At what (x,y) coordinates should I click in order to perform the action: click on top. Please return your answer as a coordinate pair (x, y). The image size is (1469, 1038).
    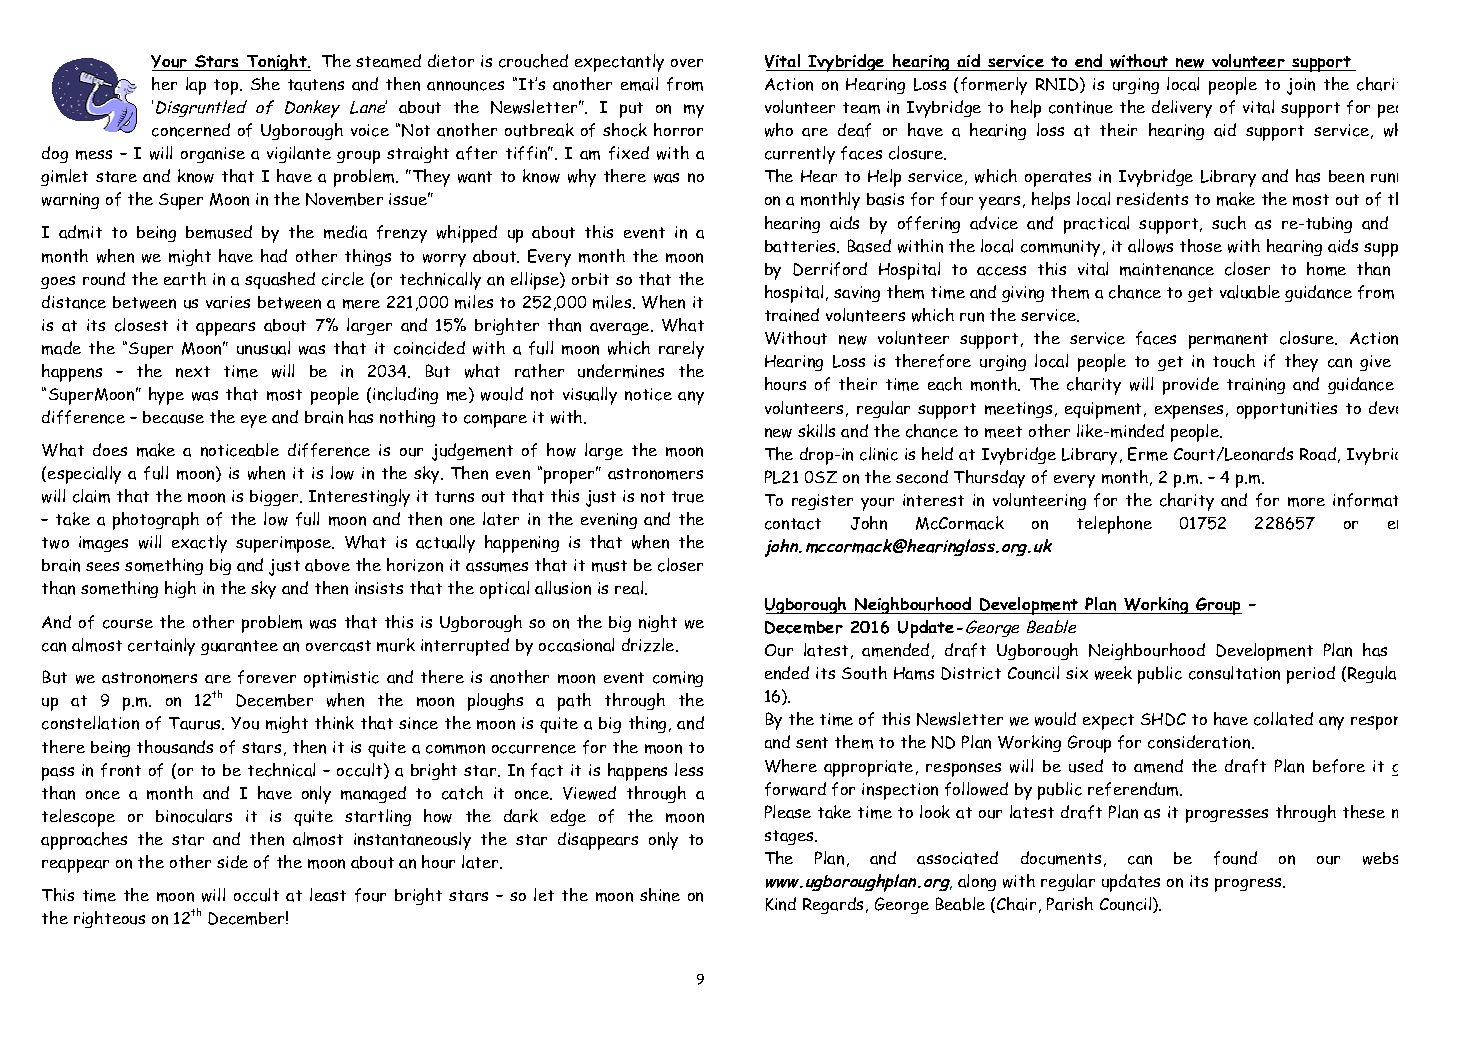
    Looking at the image, I should click on (227, 87).
